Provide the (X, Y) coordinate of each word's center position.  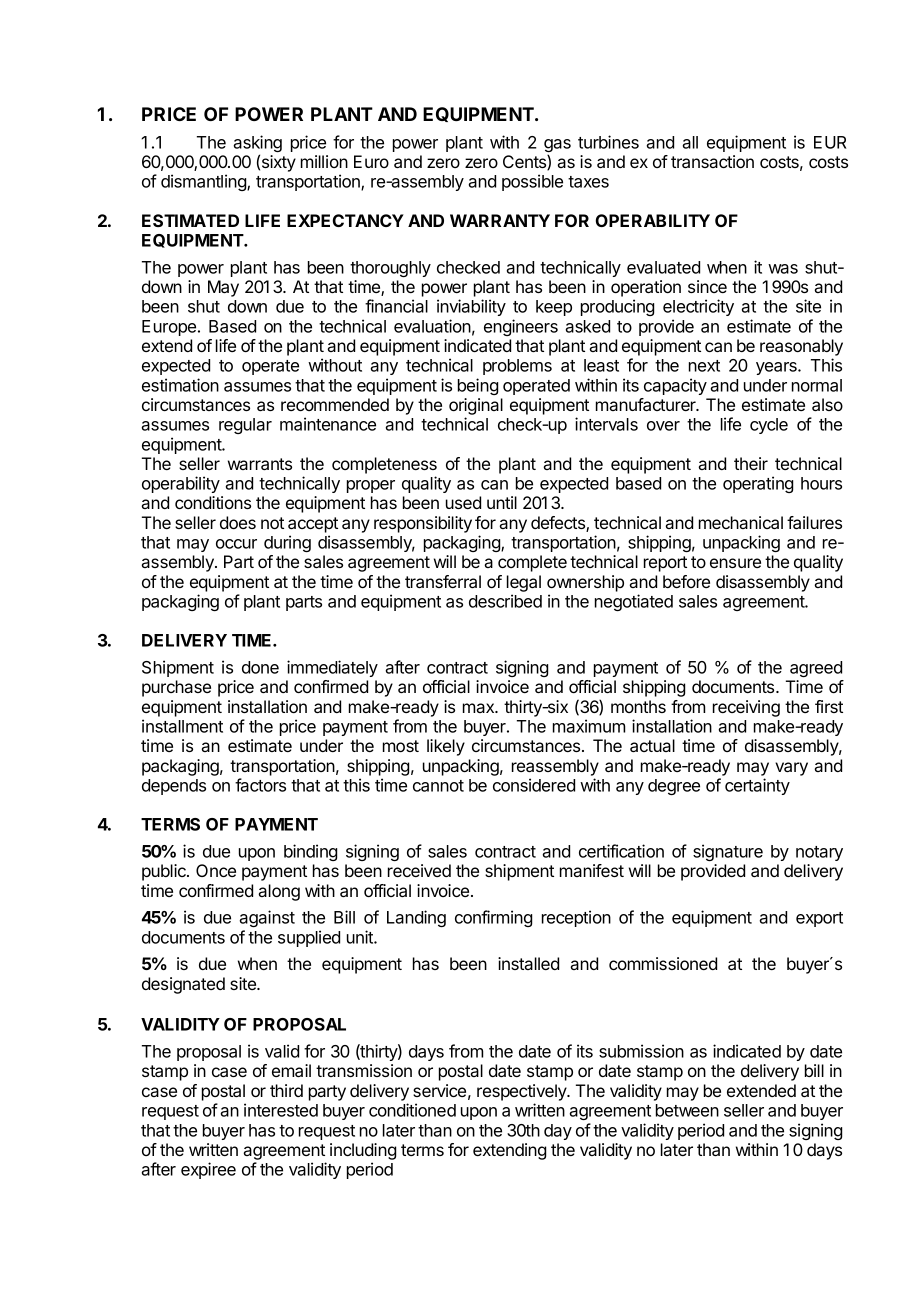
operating (758, 484)
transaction (712, 161)
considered (534, 785)
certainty (757, 786)
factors (260, 785)
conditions (213, 502)
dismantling (204, 182)
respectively (523, 1092)
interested (281, 1110)
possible (532, 182)
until (502, 502)
